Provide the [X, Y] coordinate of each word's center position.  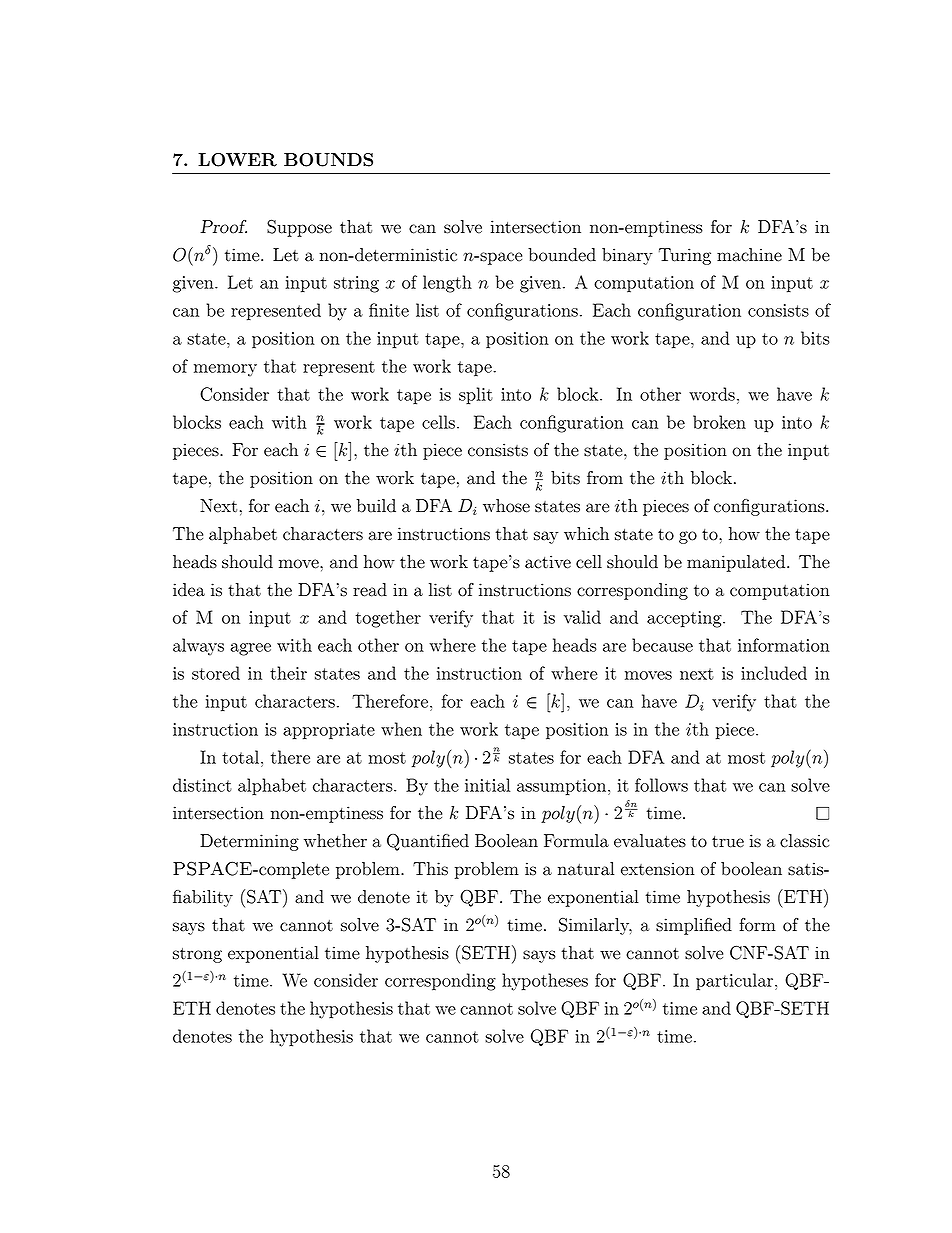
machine [749, 255]
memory [225, 370]
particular [734, 982]
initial [487, 785]
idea [189, 590]
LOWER [237, 160]
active [548, 562]
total [240, 757]
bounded [562, 255]
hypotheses [545, 982]
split [476, 396]
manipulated [736, 563]
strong [197, 955]
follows [661, 785]
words [712, 394]
